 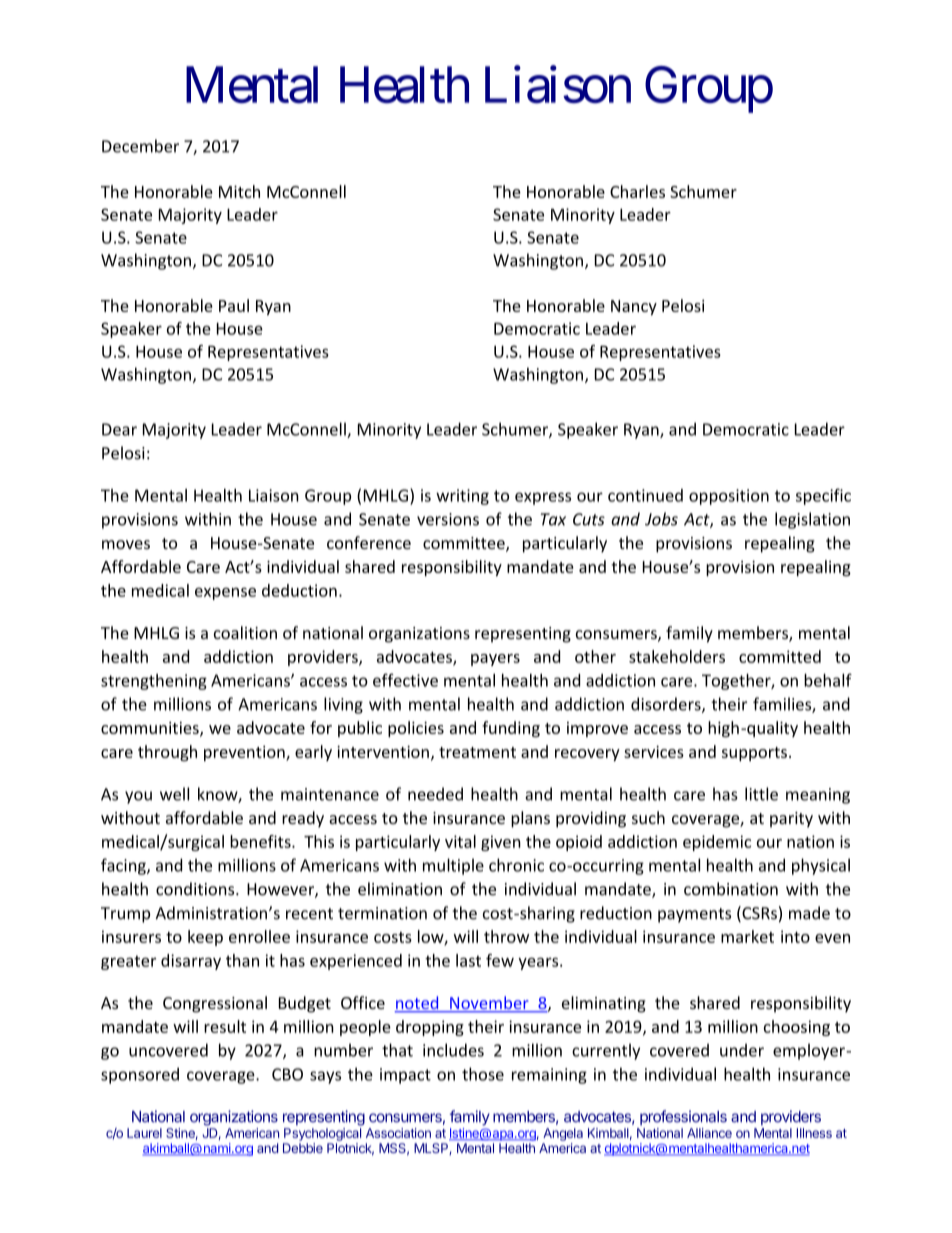 What do you see at coordinates (239, 191) in the image?
I see `Mitch` at bounding box center [239, 191].
